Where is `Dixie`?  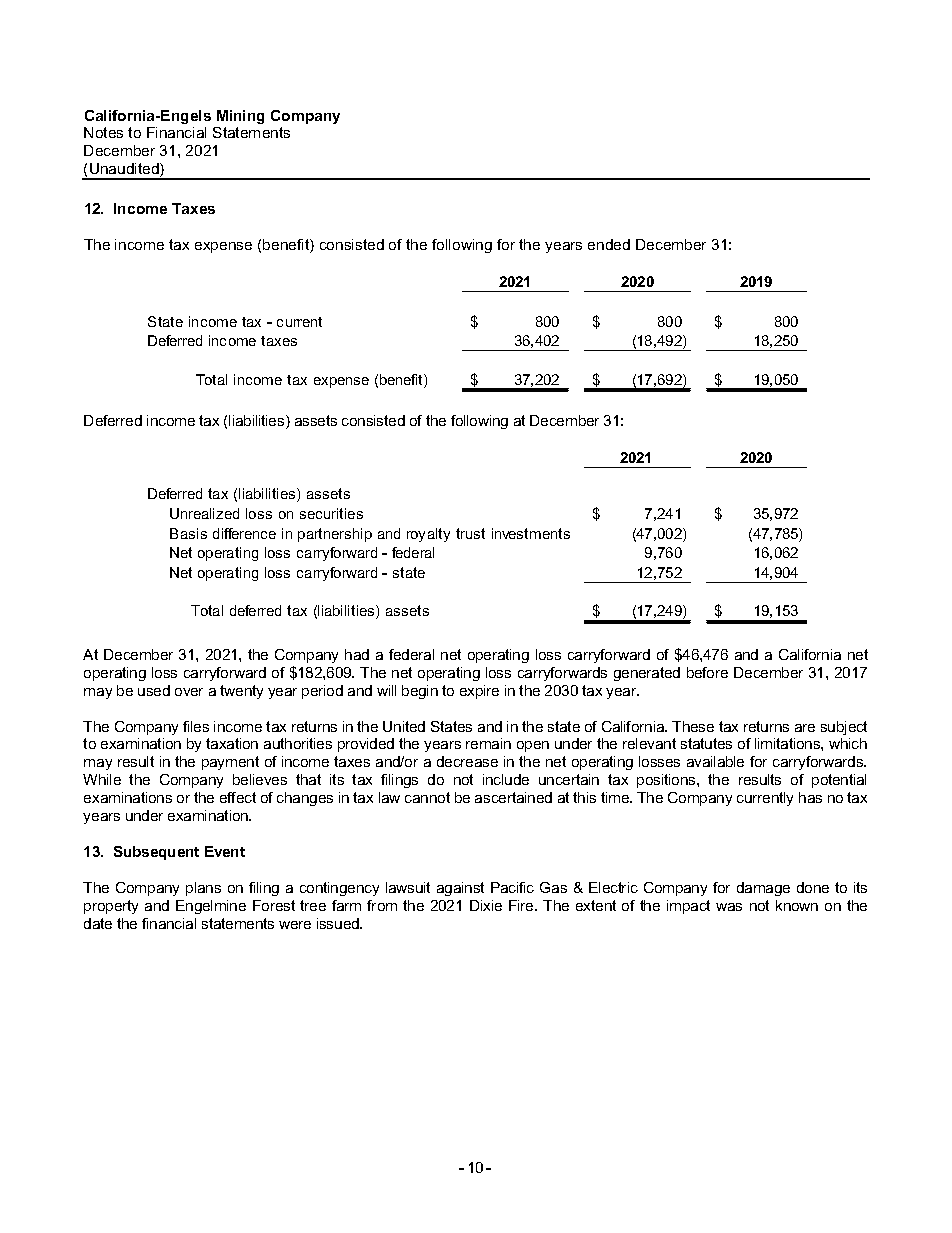
Dixie is located at coordinates (486, 905).
